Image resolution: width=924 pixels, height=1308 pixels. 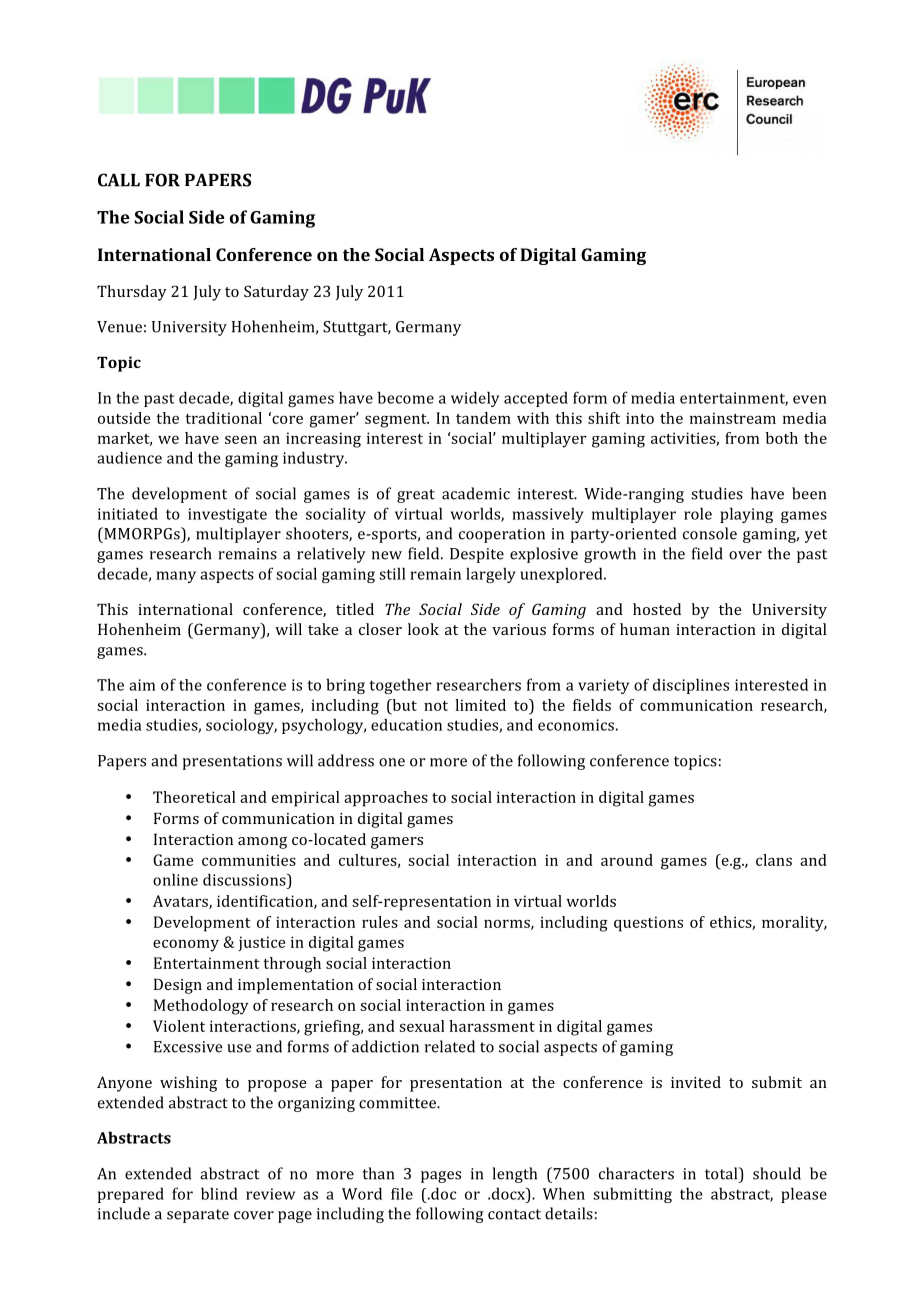 What do you see at coordinates (219, 1193) in the page?
I see `blind` at bounding box center [219, 1193].
